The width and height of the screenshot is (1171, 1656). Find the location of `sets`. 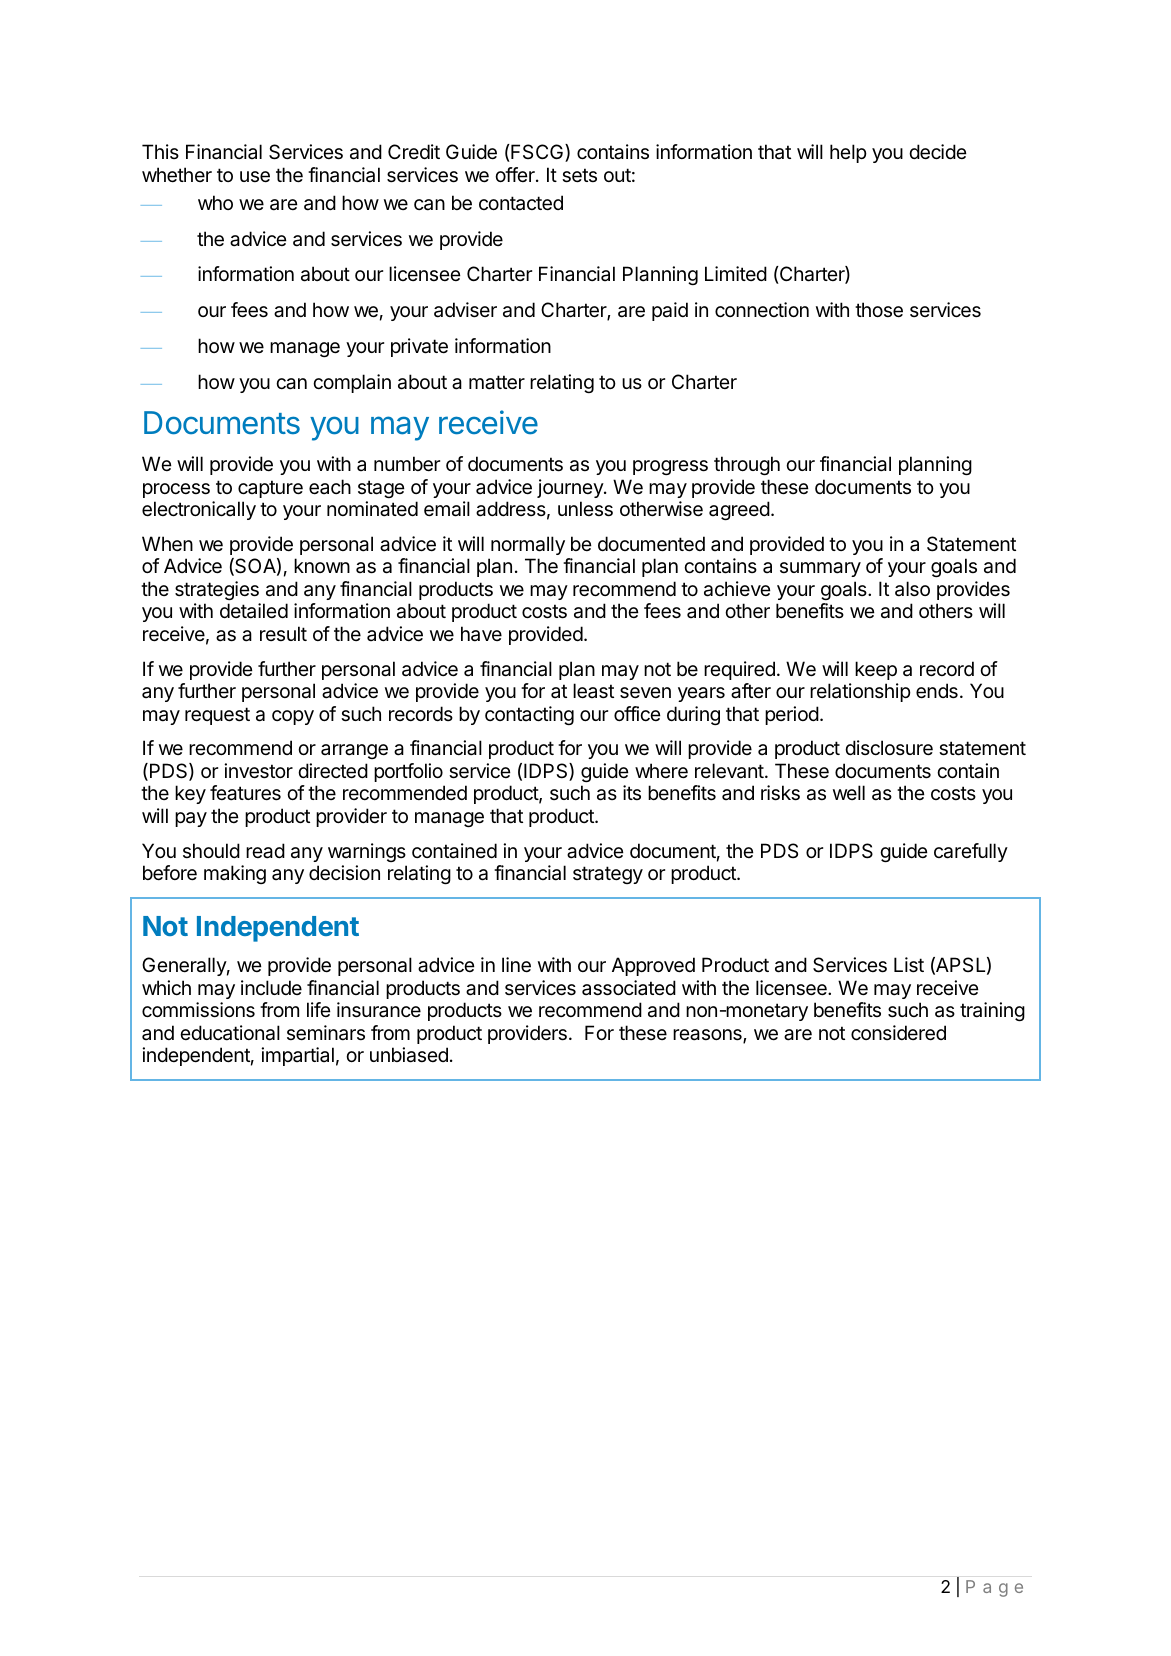

sets is located at coordinates (579, 175).
